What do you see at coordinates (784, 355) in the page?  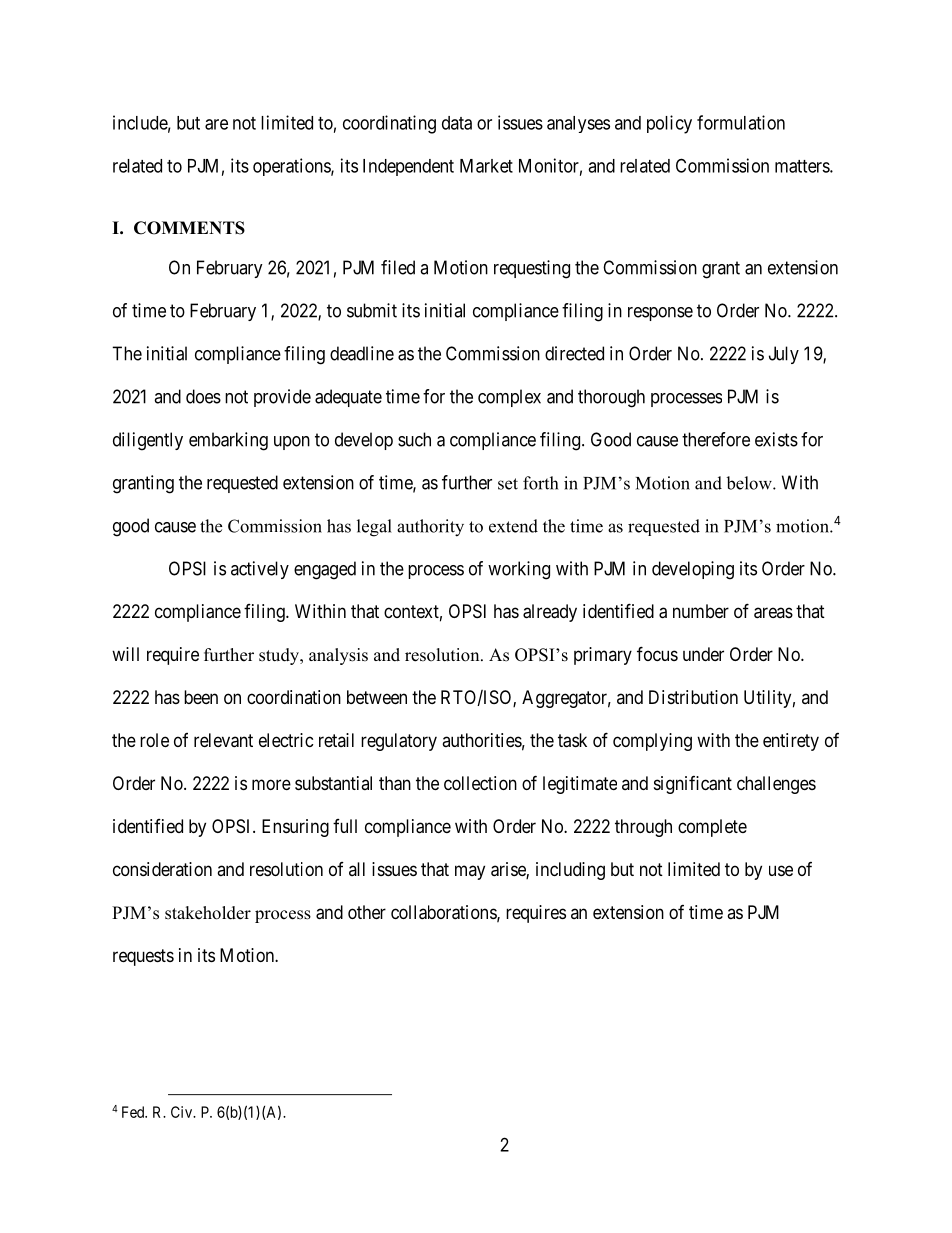 I see `July` at bounding box center [784, 355].
